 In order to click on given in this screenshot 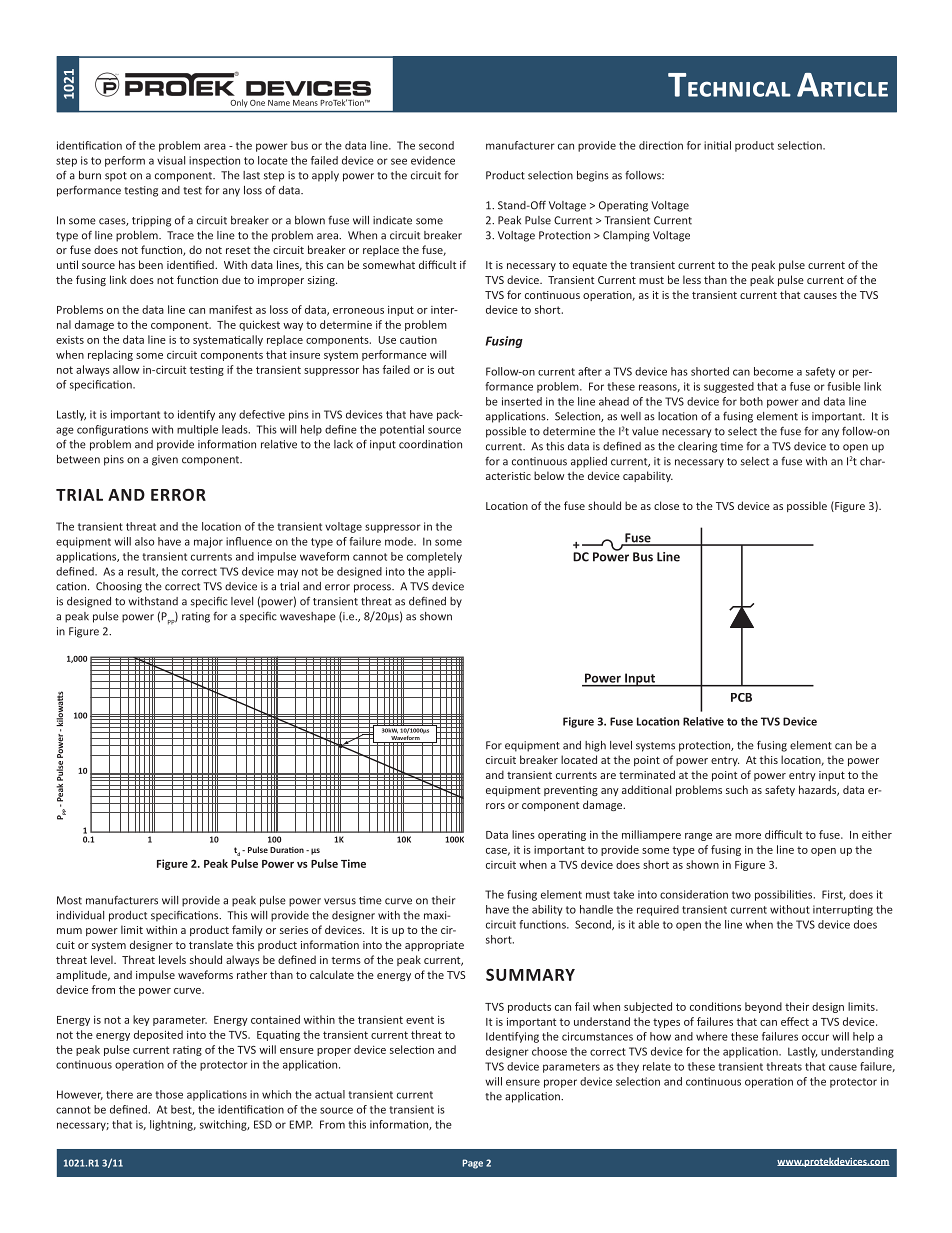, I will do `click(165, 460)`.
